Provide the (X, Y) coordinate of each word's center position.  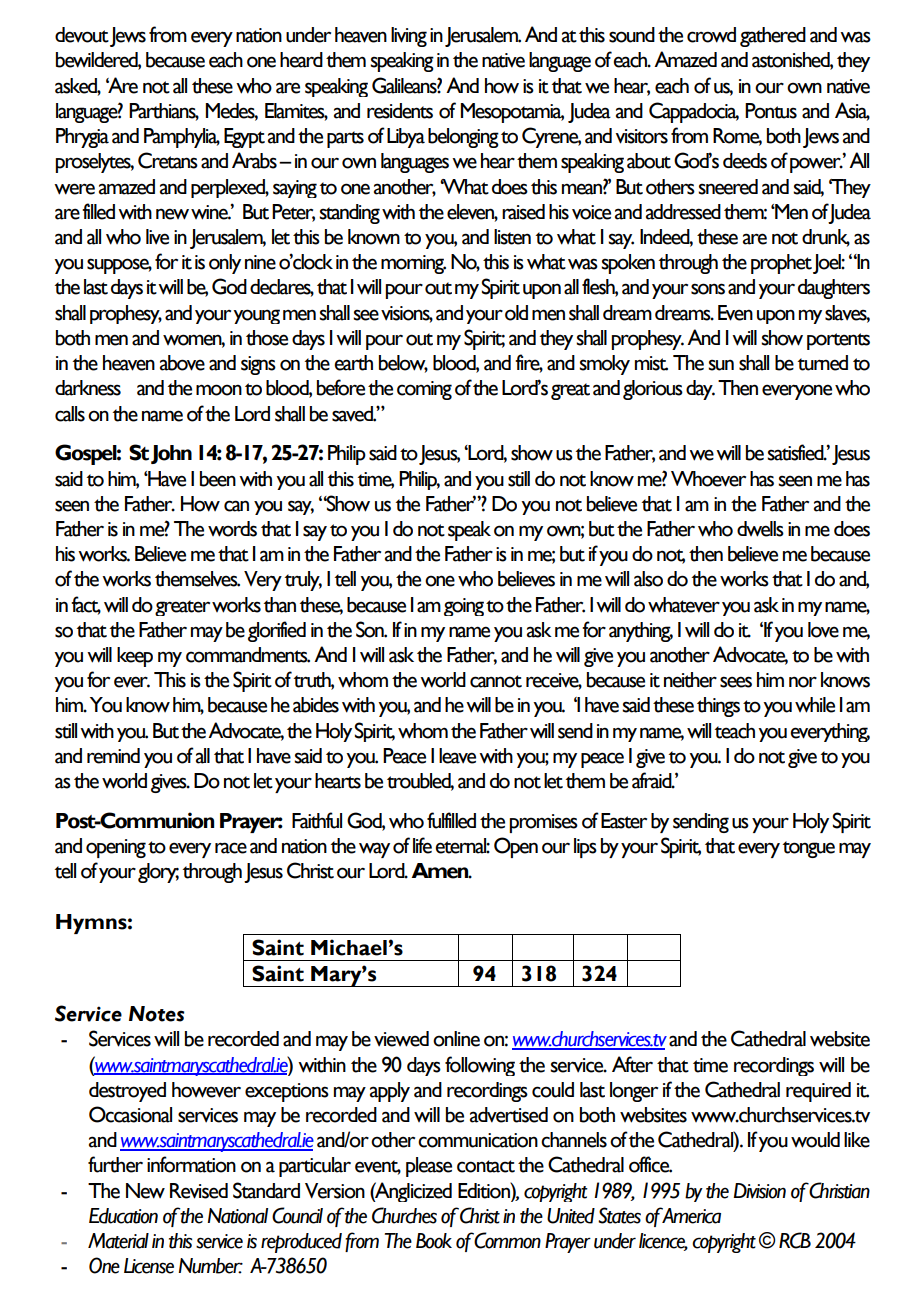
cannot (496, 681)
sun (721, 365)
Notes (156, 1014)
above (182, 363)
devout (82, 35)
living (409, 37)
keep (135, 657)
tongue (809, 849)
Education (123, 1216)
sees (736, 682)
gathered (773, 37)
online (456, 1039)
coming (424, 390)
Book (434, 1241)
